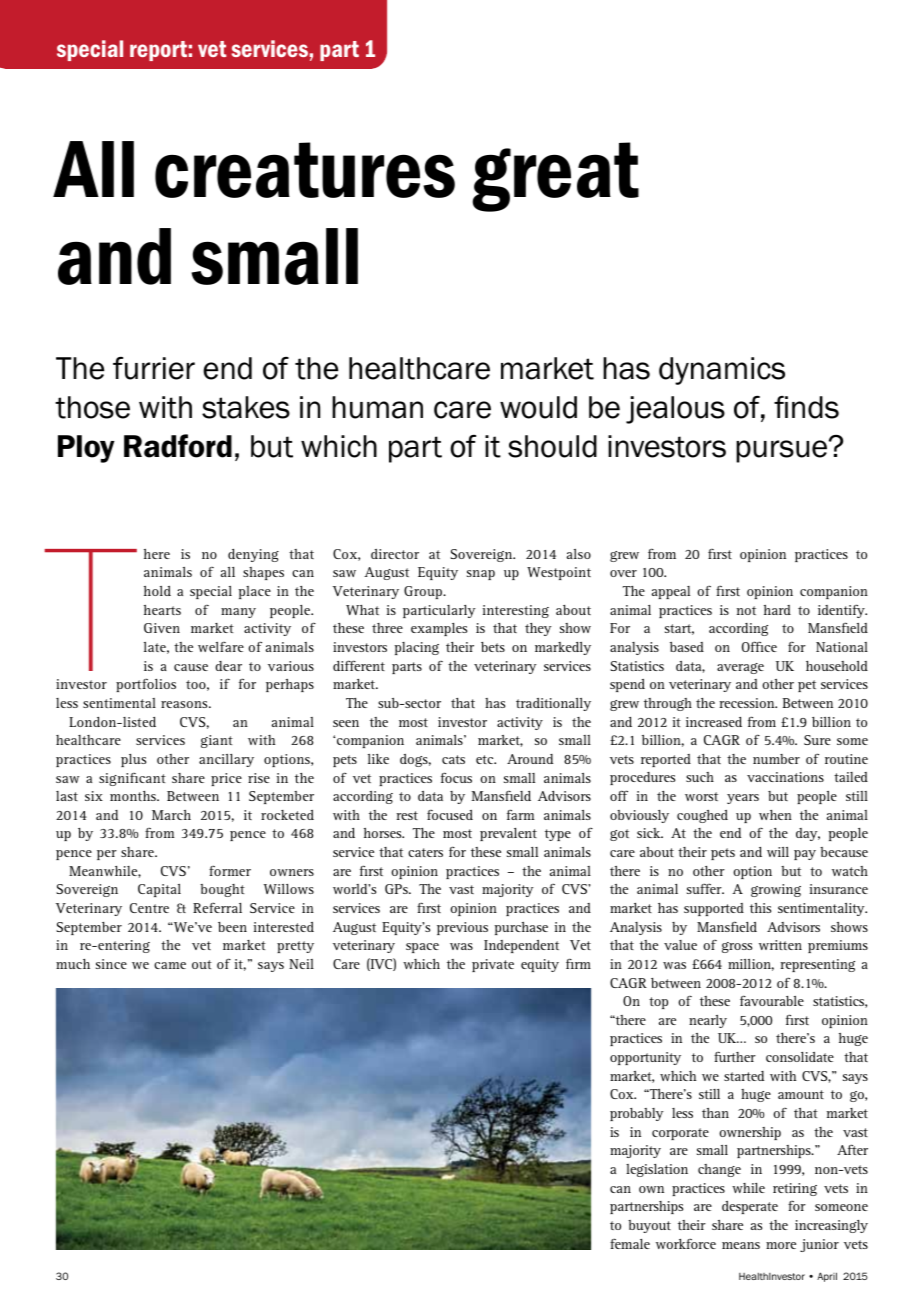 This screenshot has height=1308, width=924. What do you see at coordinates (748, 703) in the screenshot?
I see `recession` at bounding box center [748, 703].
